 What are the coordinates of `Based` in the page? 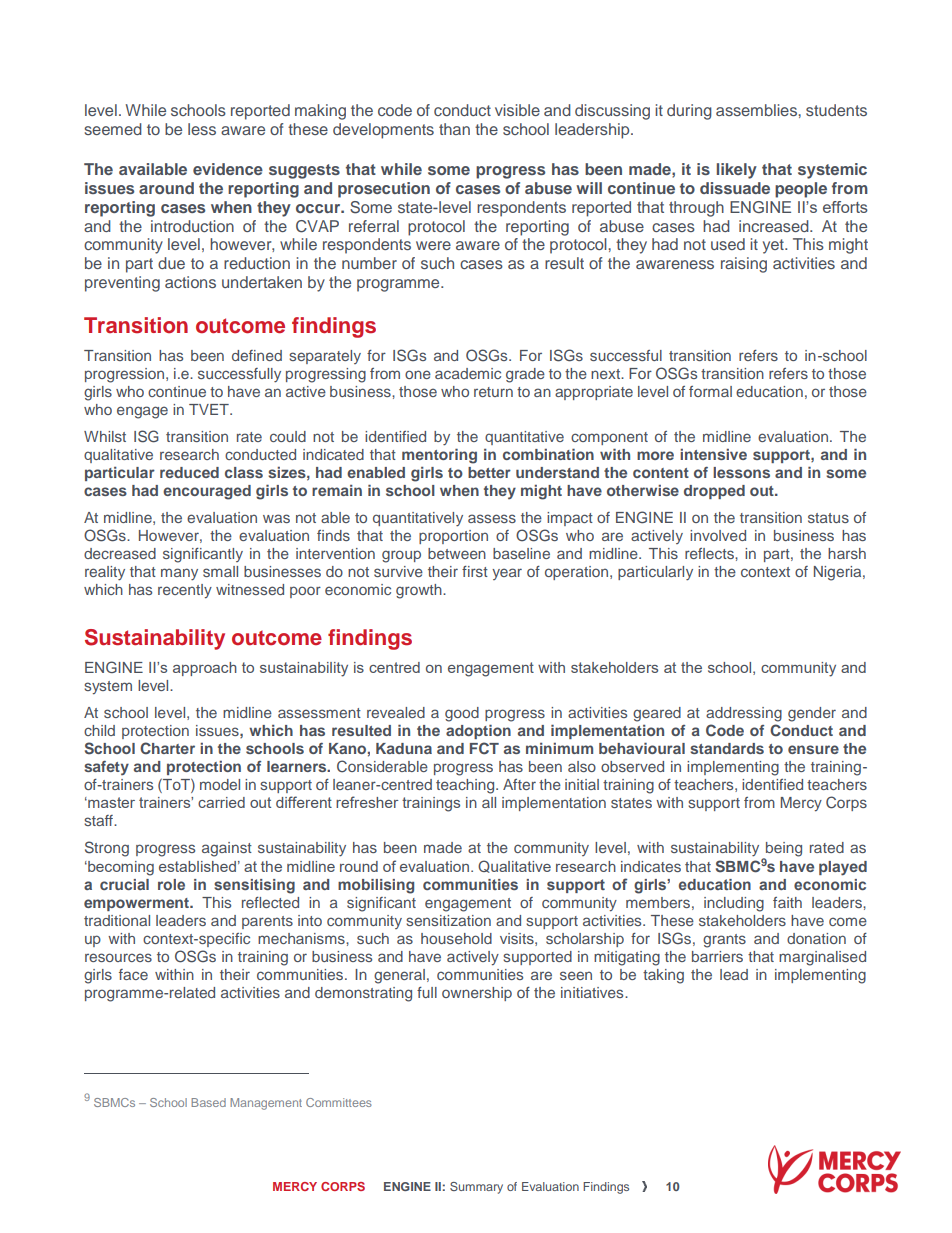 It's located at (208, 1102).
